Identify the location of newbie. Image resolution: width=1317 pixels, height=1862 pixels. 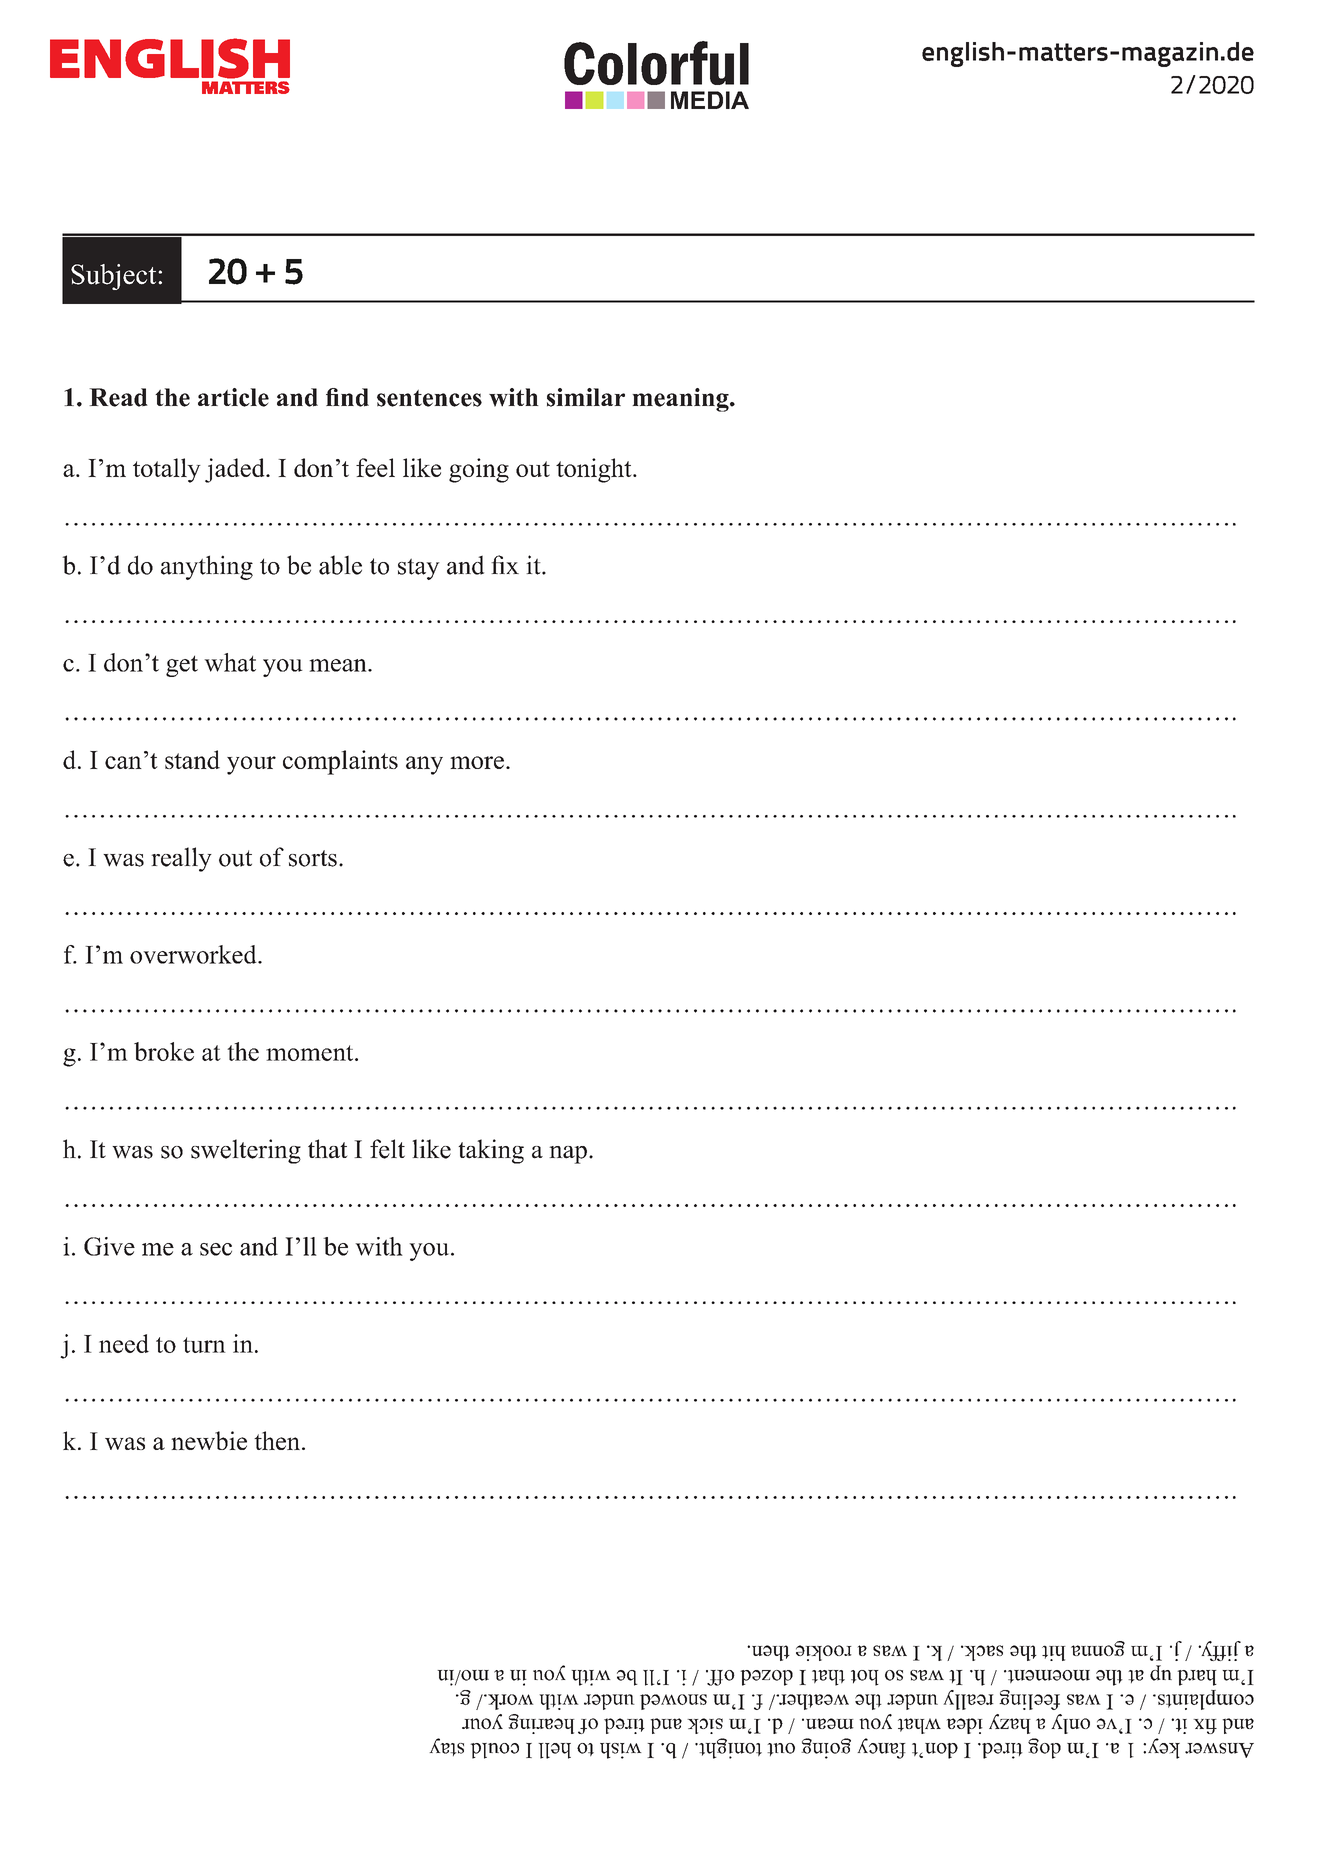
(209, 1440).
